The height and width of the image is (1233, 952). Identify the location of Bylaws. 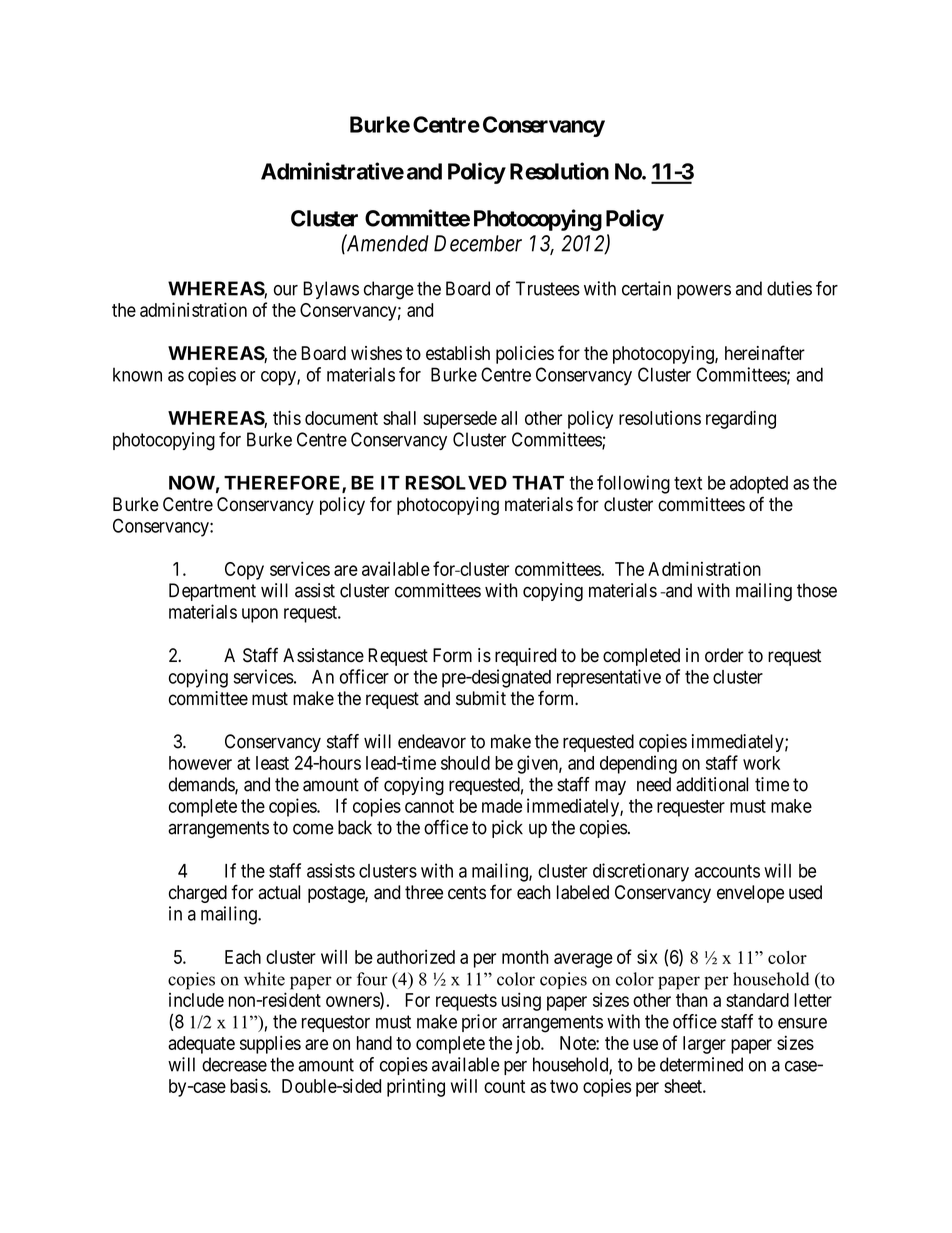
(331, 290).
